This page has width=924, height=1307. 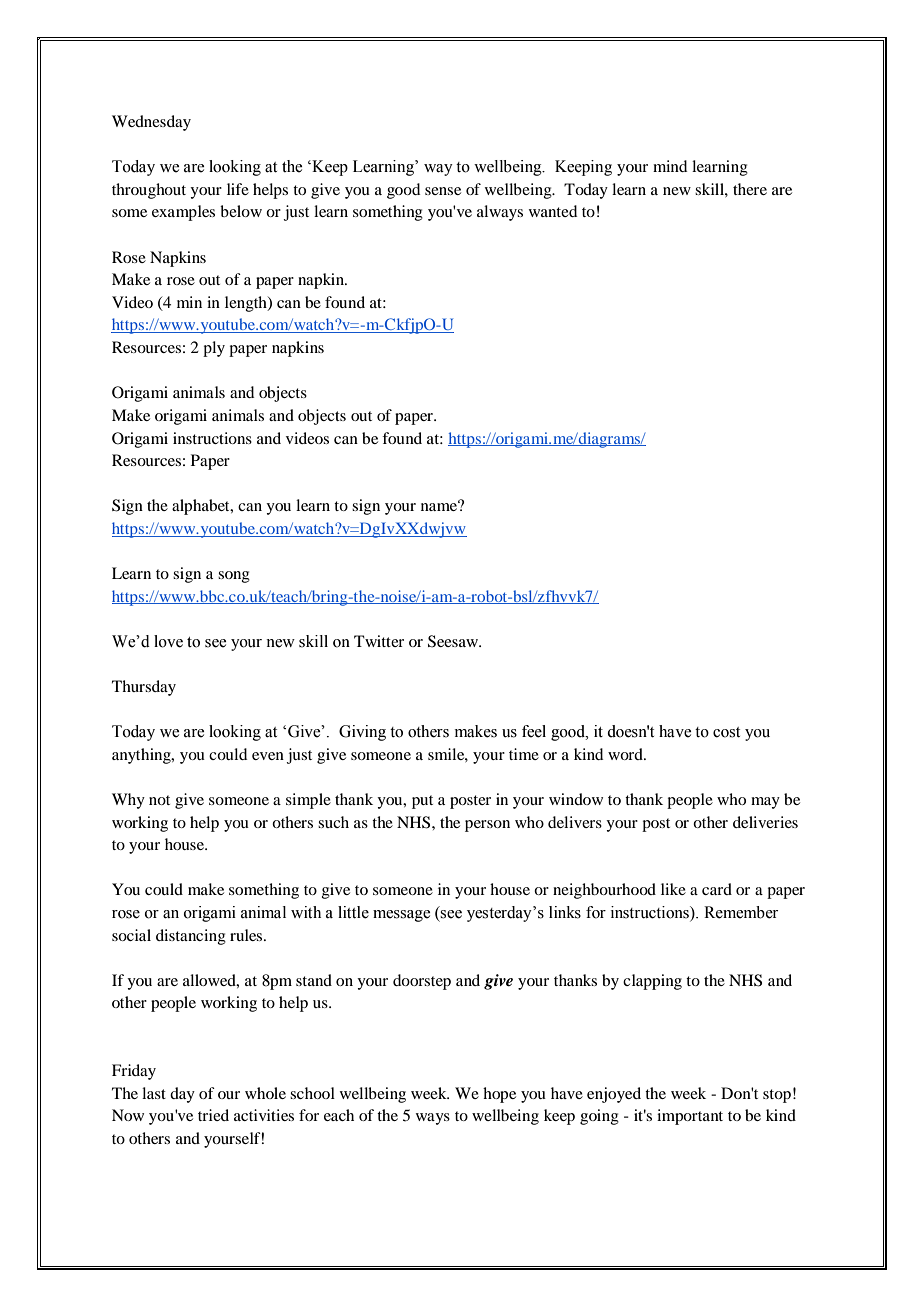 I want to click on there, so click(x=750, y=189).
